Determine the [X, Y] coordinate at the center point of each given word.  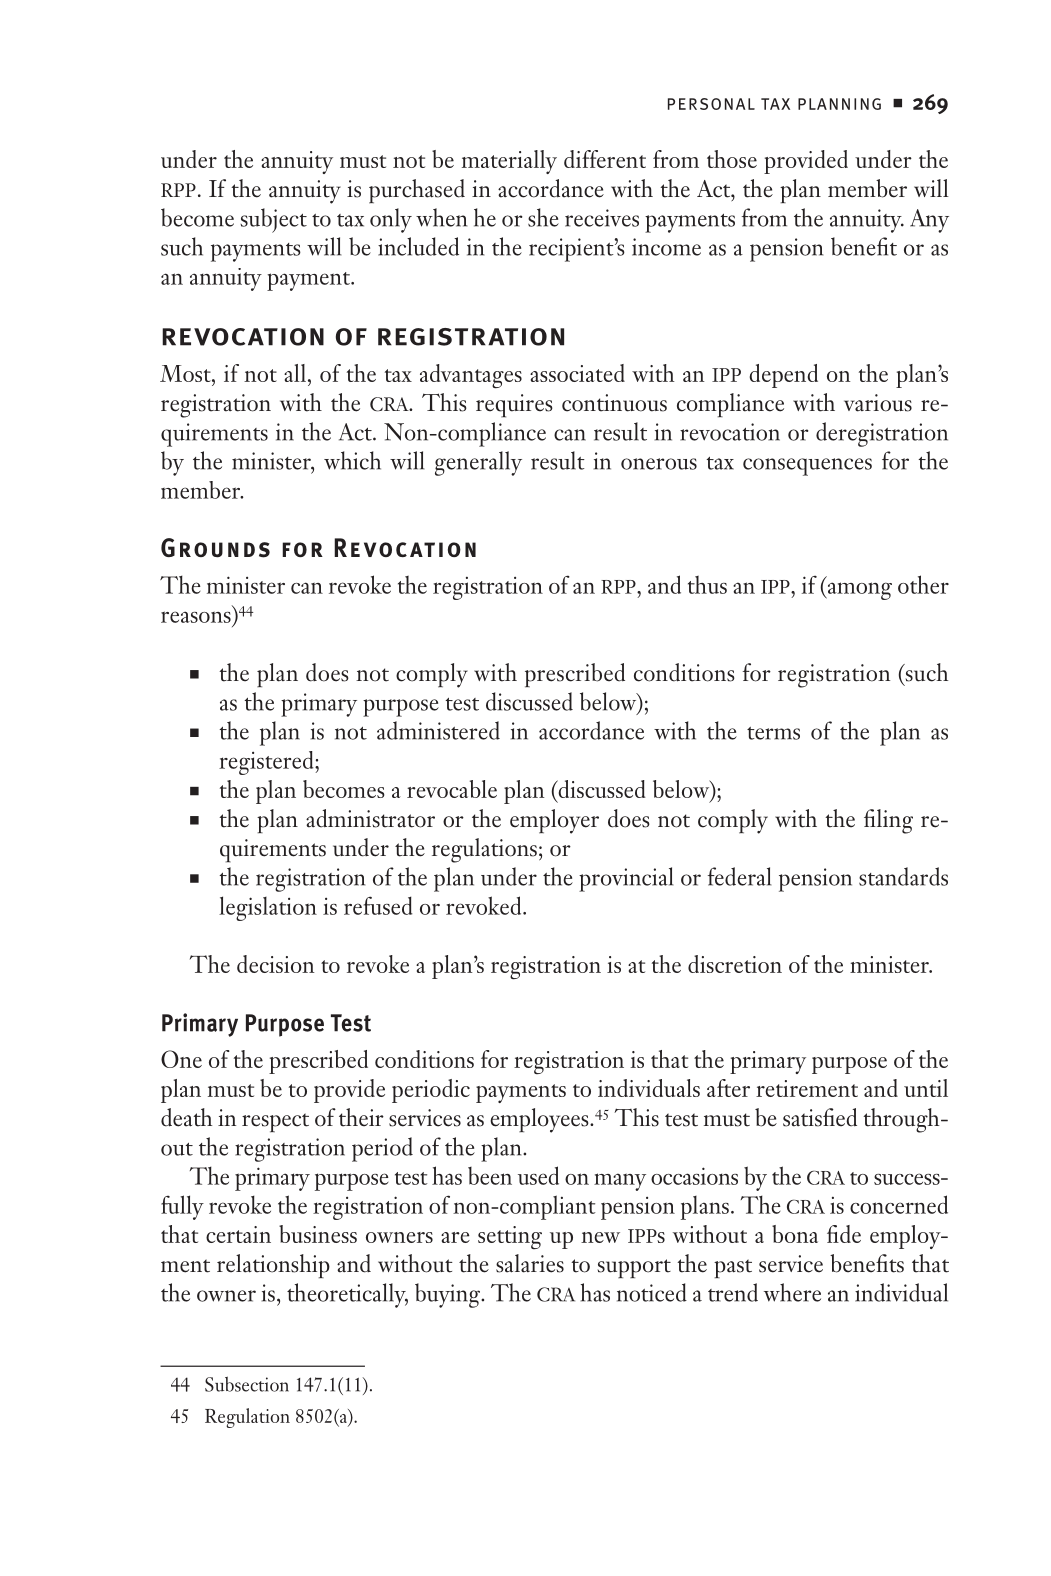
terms [773, 733]
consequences [807, 467]
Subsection [247, 1384]
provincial [626, 879]
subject [273, 220]
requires [514, 406]
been [490, 1176]
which [352, 460]
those [732, 159]
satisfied [820, 1117]
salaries [530, 1263]
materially [509, 162]
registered [267, 763]
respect [275, 1123]
